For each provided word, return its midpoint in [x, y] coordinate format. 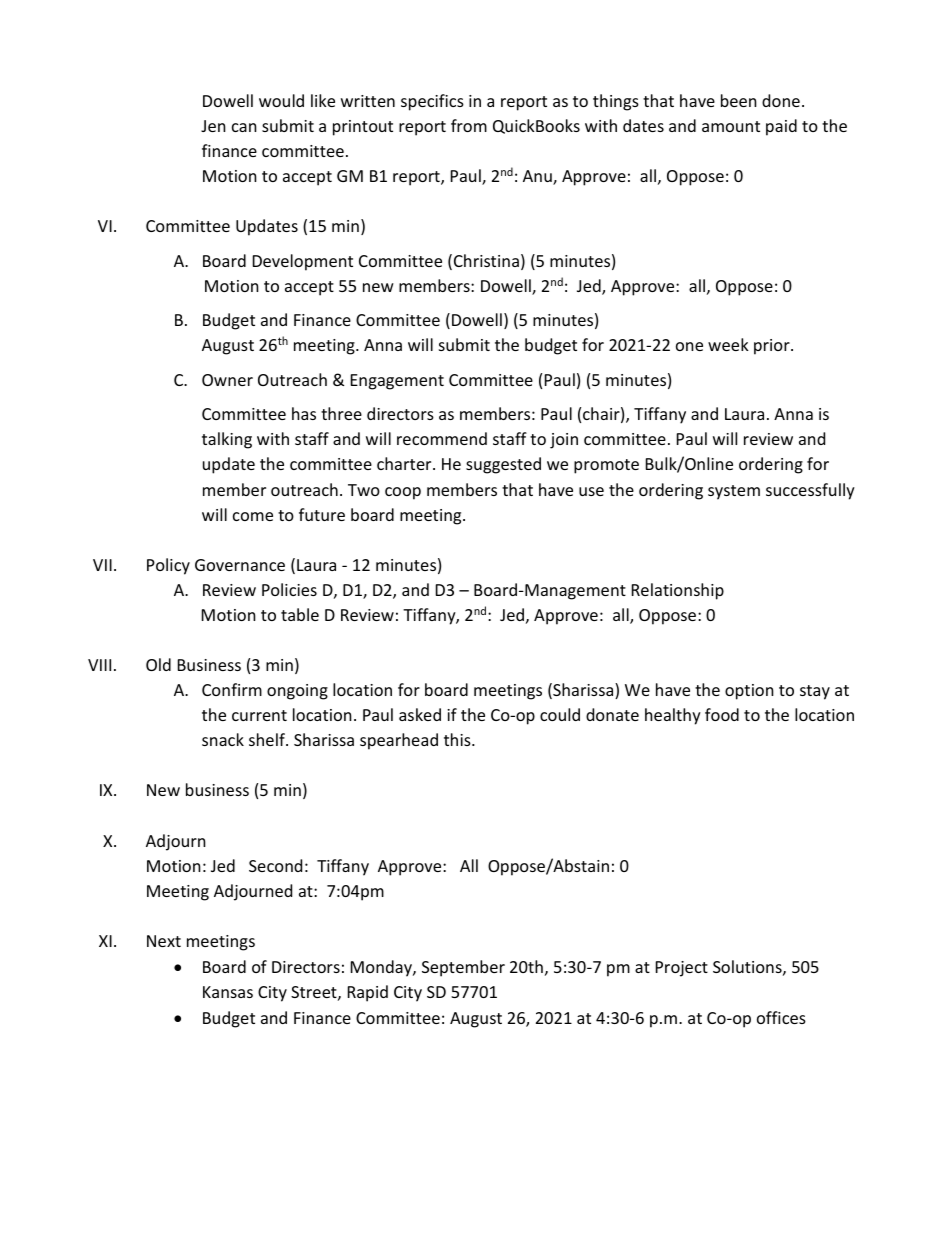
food [722, 714]
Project [682, 969]
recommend [442, 438]
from [469, 125]
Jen [213, 126]
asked [420, 714]
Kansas [228, 992]
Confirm [232, 689]
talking [227, 440]
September [463, 968]
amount [731, 126]
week [728, 344]
